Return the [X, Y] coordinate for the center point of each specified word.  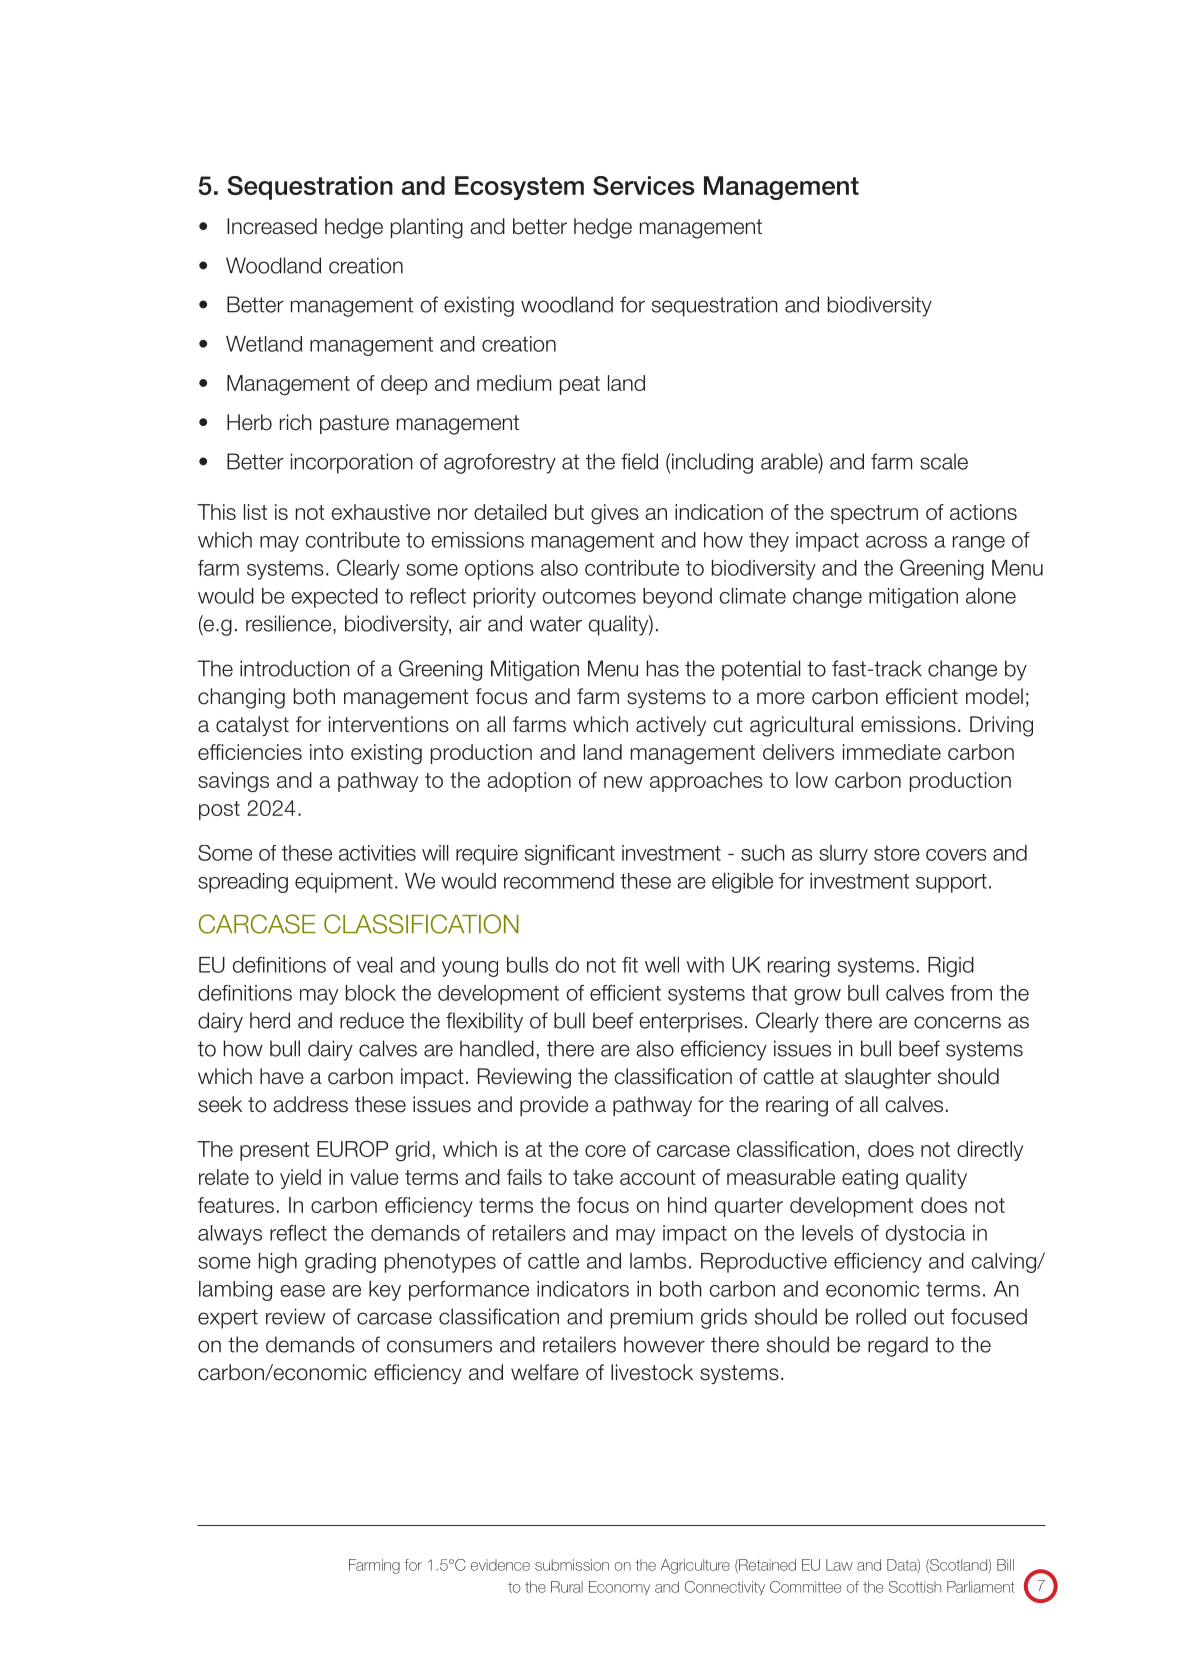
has [663, 668]
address [310, 1104]
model [994, 696]
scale [944, 461]
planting [427, 228]
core [605, 1151]
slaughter [888, 1078]
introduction [295, 668]
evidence [500, 1565]
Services [643, 185]
